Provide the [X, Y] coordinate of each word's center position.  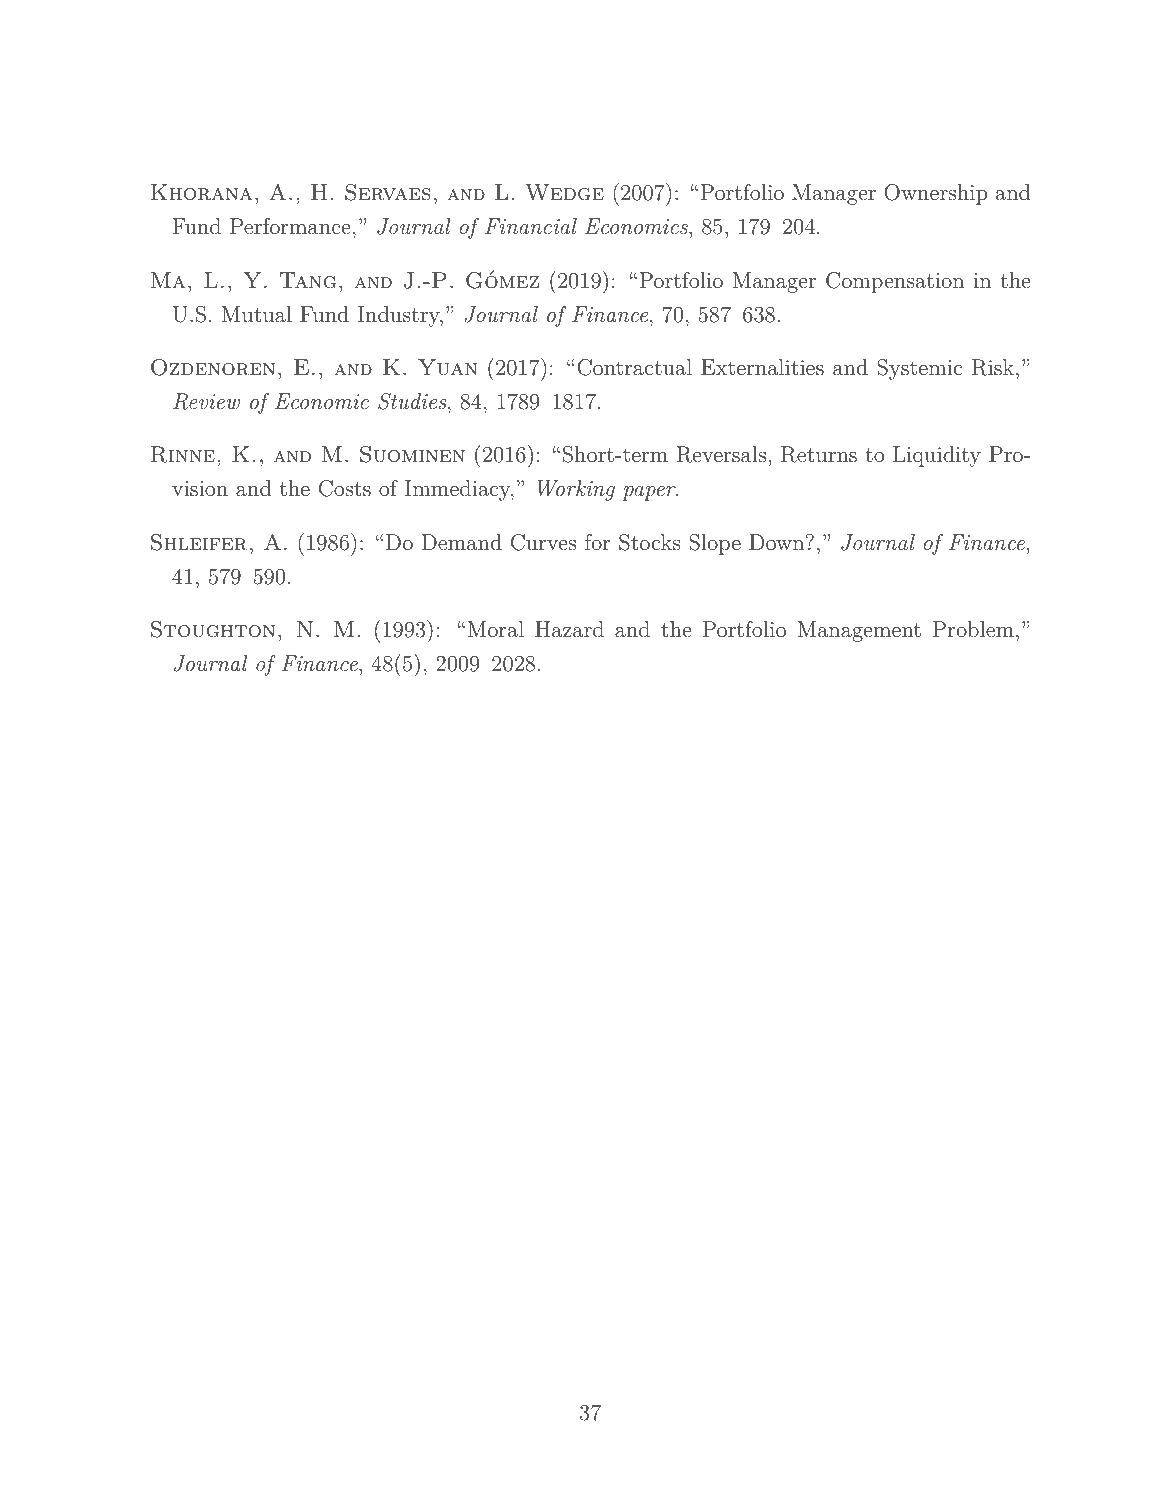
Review [206, 401]
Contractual [634, 367]
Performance [290, 226]
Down [776, 542]
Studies [413, 401]
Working [576, 490]
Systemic [919, 369]
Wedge [564, 192]
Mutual [257, 314]
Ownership [935, 194]
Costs [345, 488]
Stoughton [213, 629]
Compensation [895, 282]
